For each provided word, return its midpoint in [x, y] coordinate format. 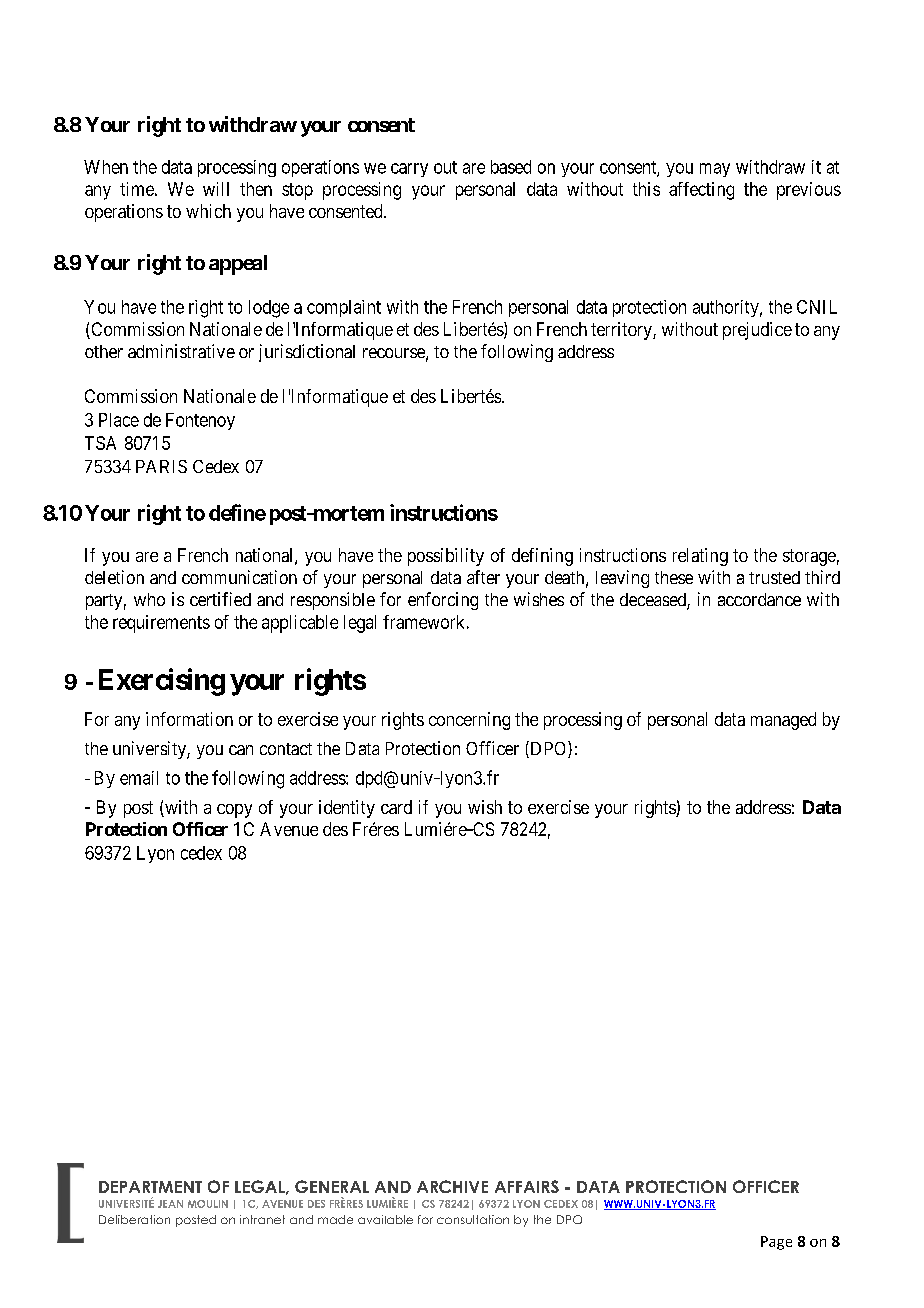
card [396, 807]
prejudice [757, 331]
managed [783, 721]
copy [234, 811]
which [208, 211]
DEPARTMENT [150, 1187]
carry [409, 170]
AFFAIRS [527, 1186]
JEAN [170, 1204]
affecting [701, 191]
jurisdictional [307, 353]
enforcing [443, 601]
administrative [181, 351]
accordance [759, 599]
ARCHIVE [452, 1186]
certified [220, 599]
